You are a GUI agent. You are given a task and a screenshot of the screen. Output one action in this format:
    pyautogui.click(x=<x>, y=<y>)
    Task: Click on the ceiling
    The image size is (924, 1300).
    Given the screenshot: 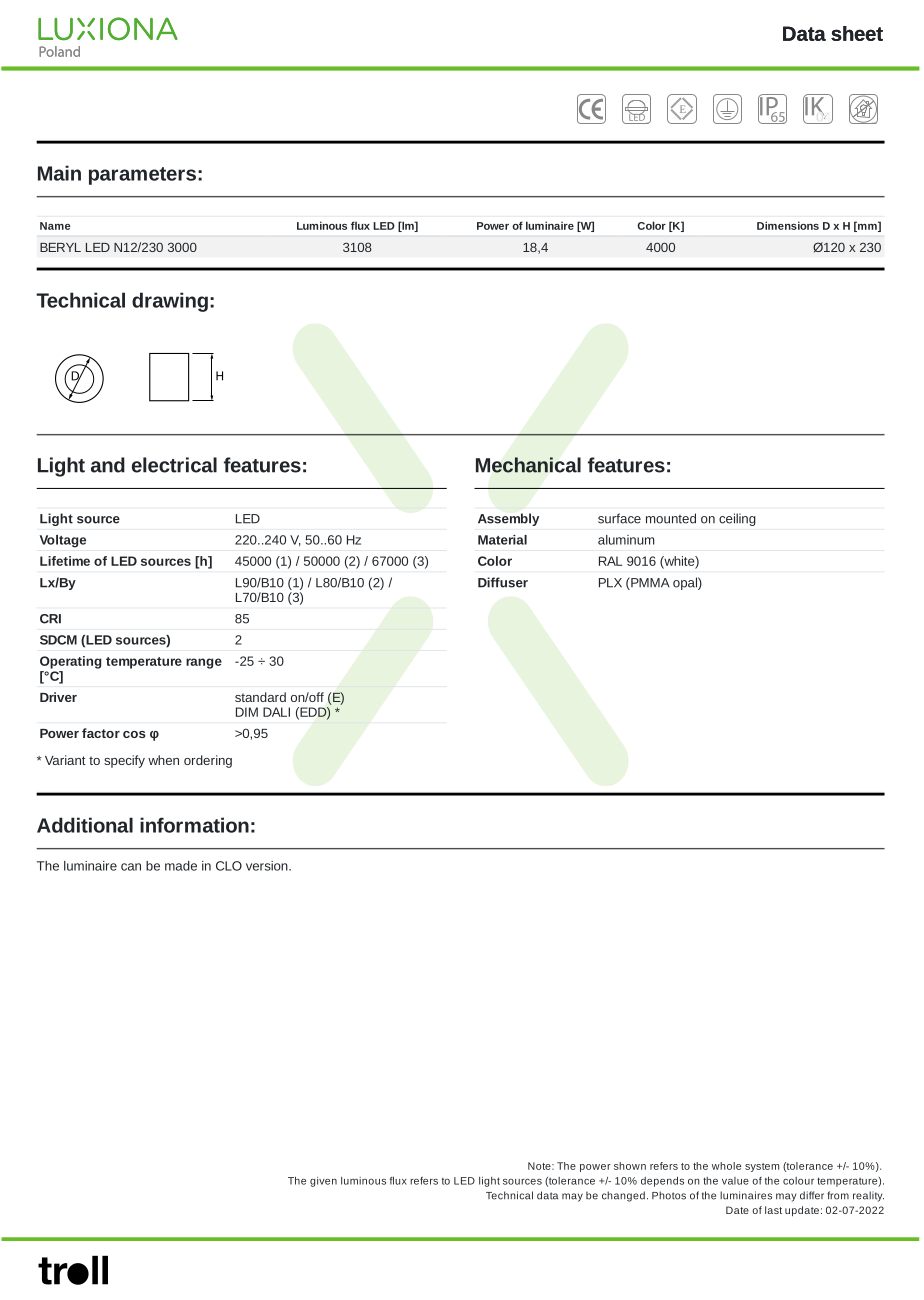 What is the action you would take?
    pyautogui.click(x=737, y=519)
